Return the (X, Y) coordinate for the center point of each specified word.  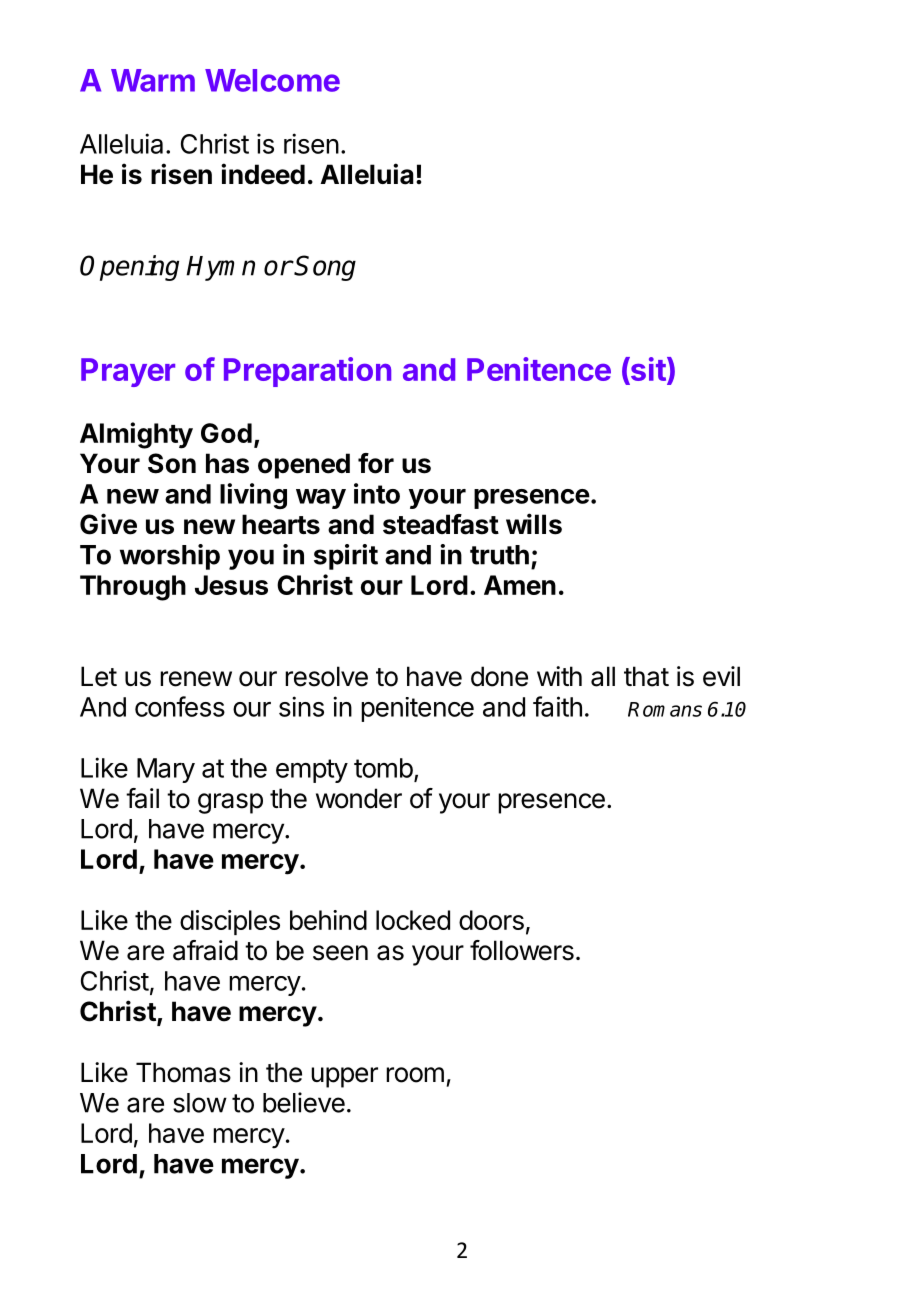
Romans (665, 709)
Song (325, 268)
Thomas (183, 1072)
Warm (153, 80)
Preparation (307, 372)
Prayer (128, 372)
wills (534, 524)
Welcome (272, 80)
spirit (346, 557)
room (415, 1075)
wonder (359, 798)
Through (133, 588)
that (646, 676)
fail (142, 798)
